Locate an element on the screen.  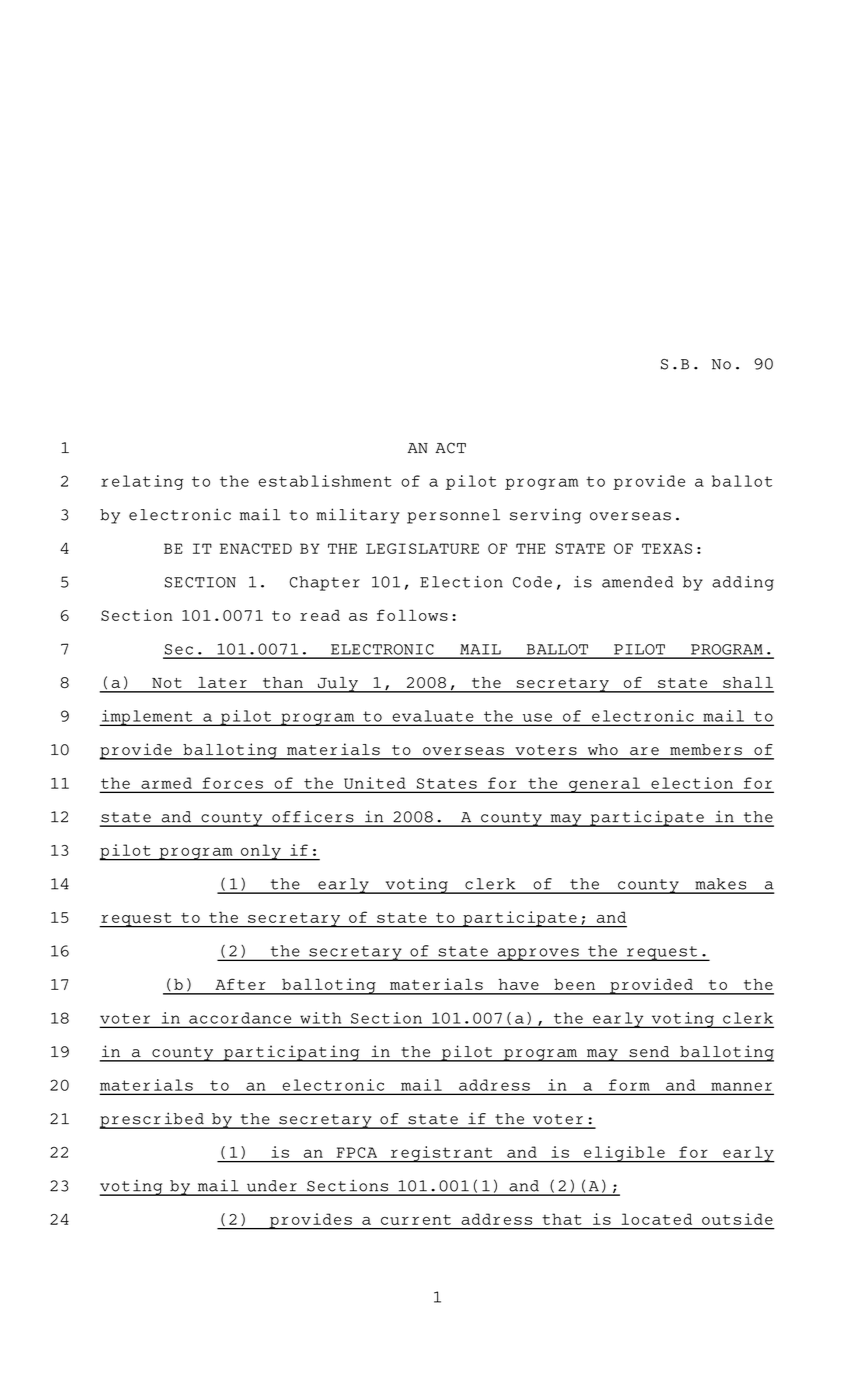
implement is located at coordinates (147, 718).
